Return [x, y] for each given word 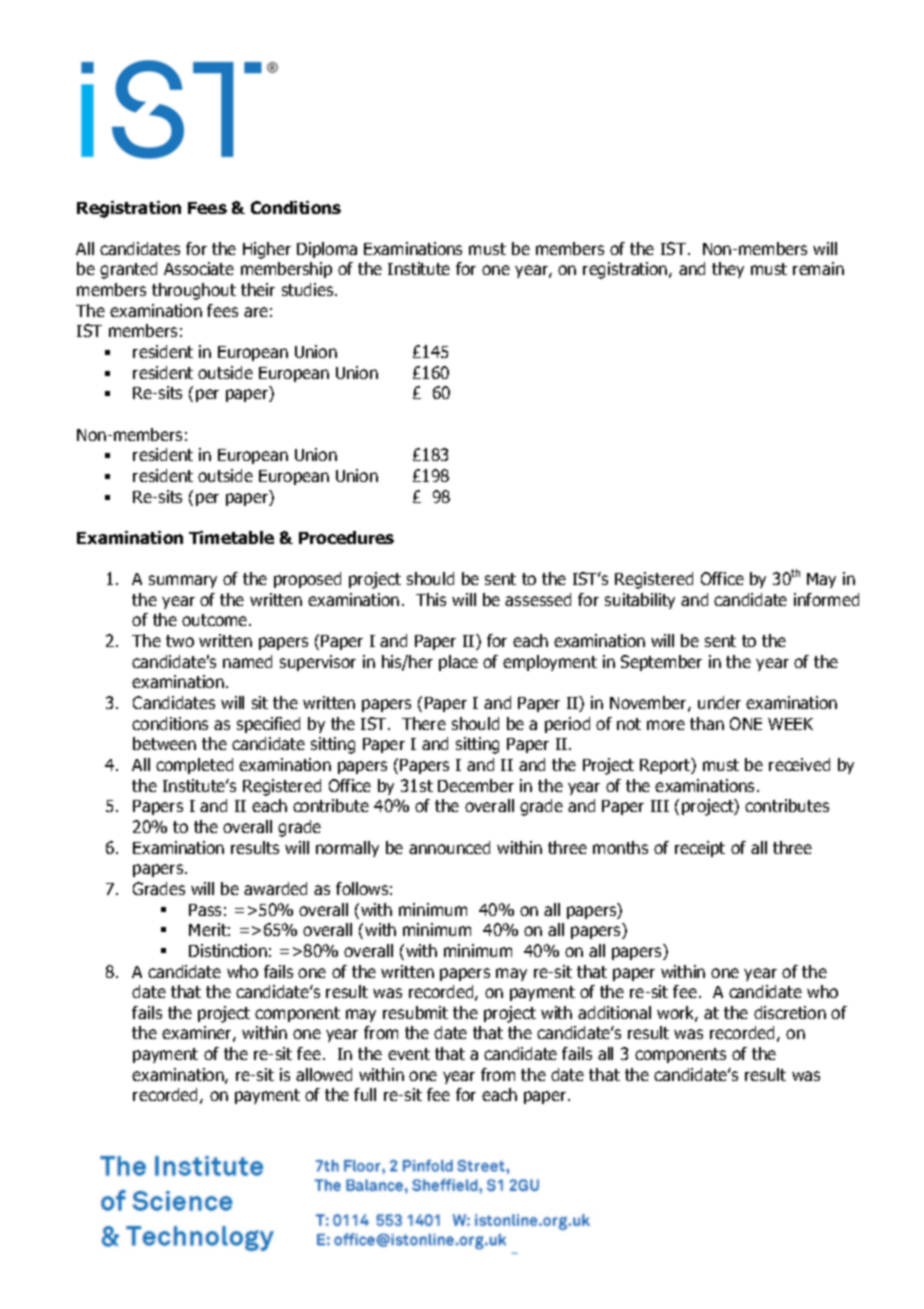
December [476, 785]
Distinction [228, 950]
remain [818, 268]
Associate [199, 268]
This [431, 599]
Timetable [231, 537]
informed [826, 599]
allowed [324, 1074]
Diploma [327, 250]
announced [449, 847]
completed [194, 766]
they [728, 270]
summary [183, 581]
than [707, 723]
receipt [700, 849]
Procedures [346, 537]
